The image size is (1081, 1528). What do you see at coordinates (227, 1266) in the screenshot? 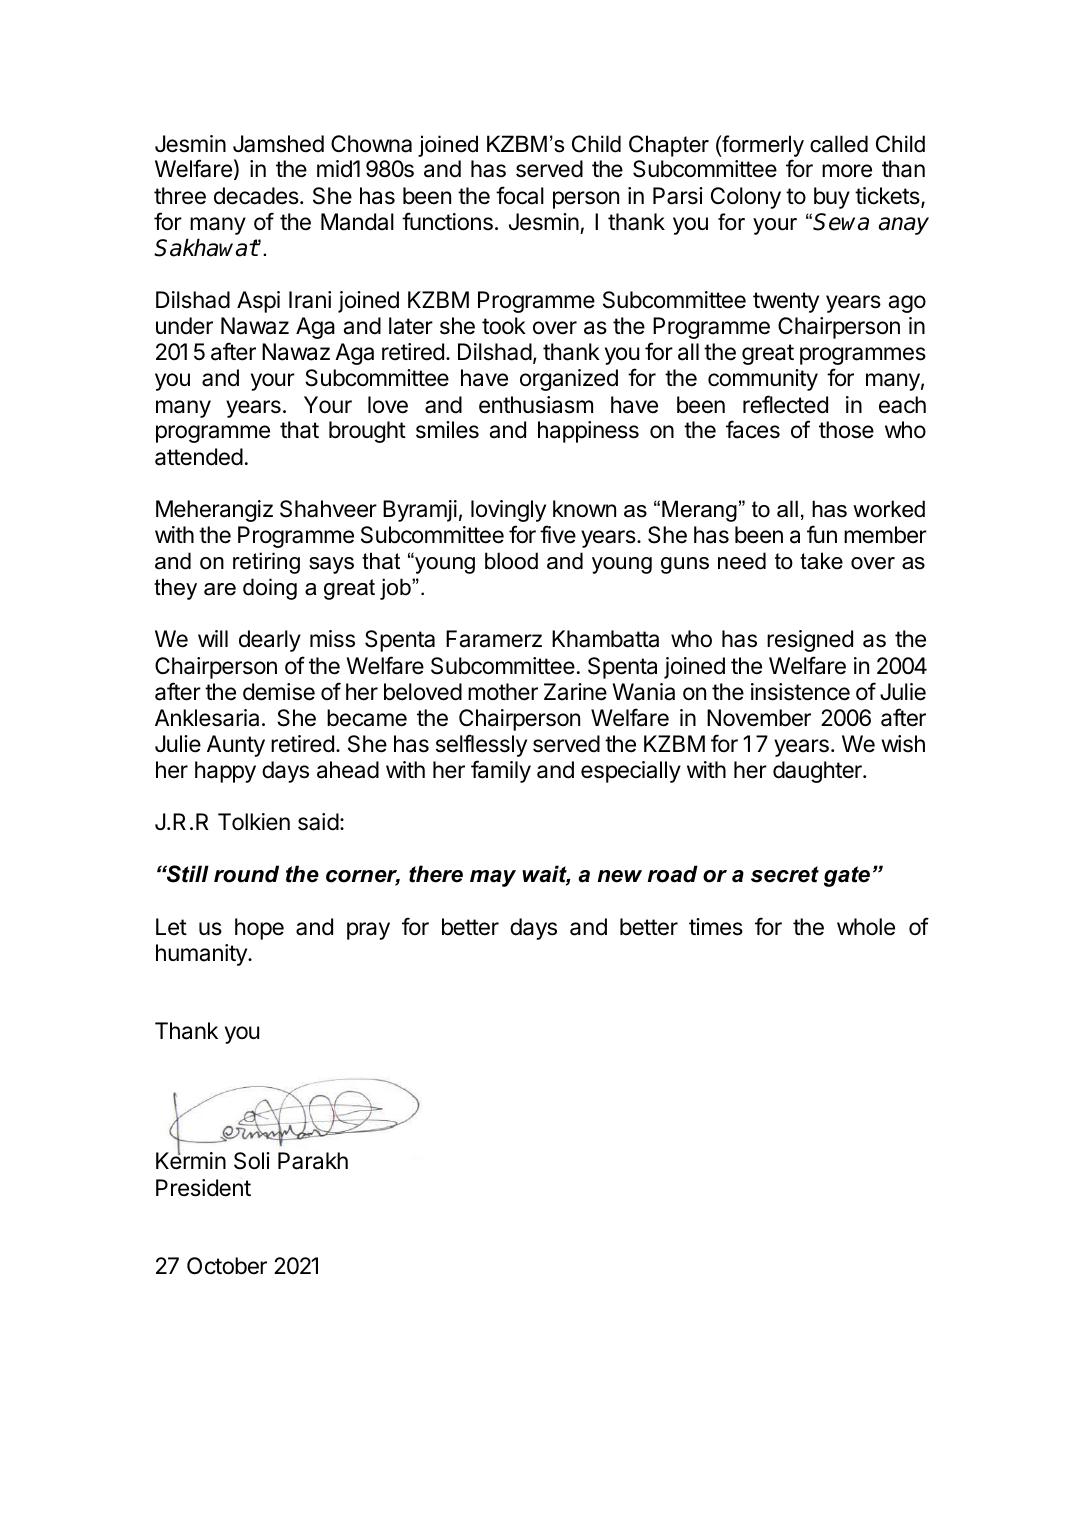
I see `October` at bounding box center [227, 1266].
